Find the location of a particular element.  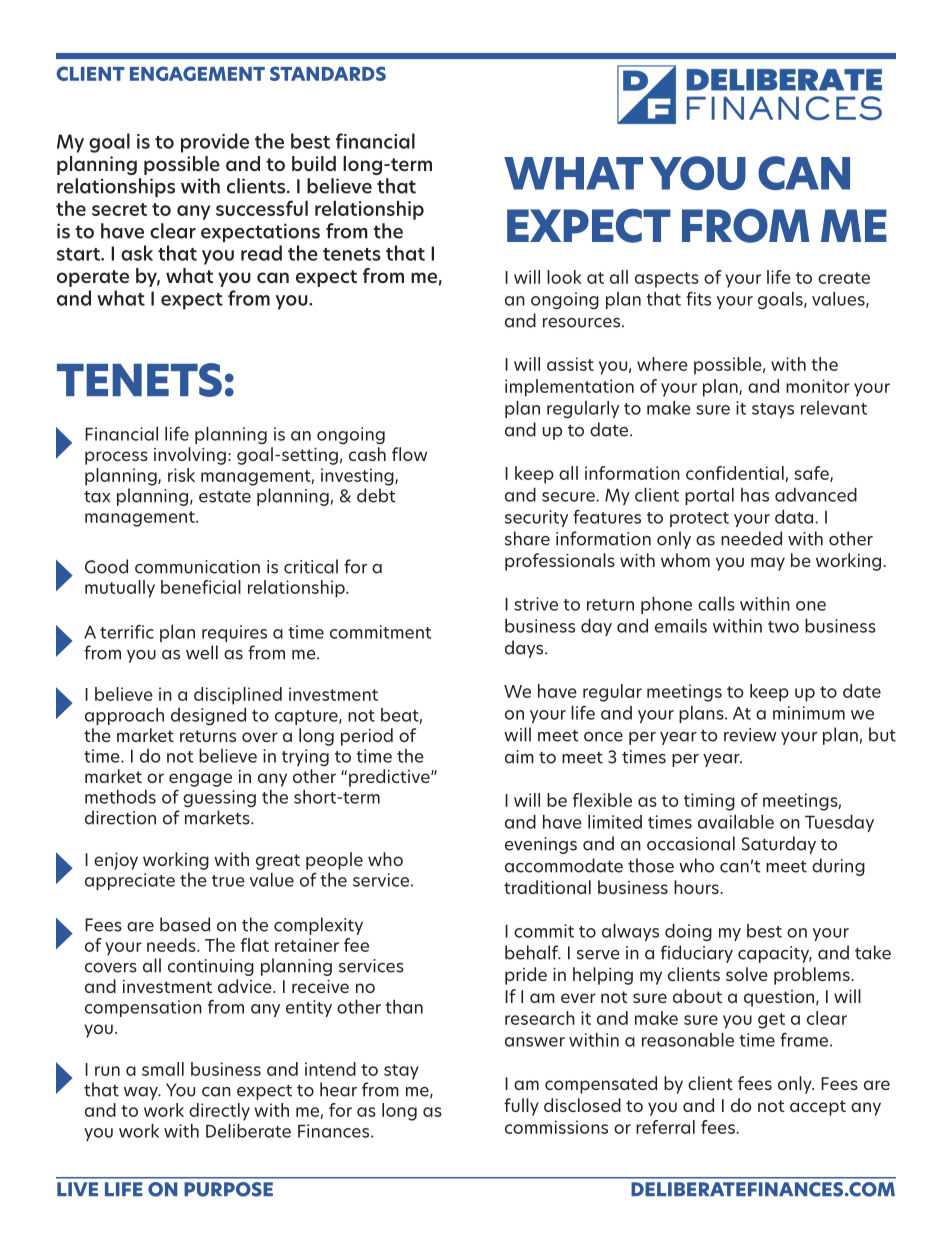

fully is located at coordinates (521, 1107).
